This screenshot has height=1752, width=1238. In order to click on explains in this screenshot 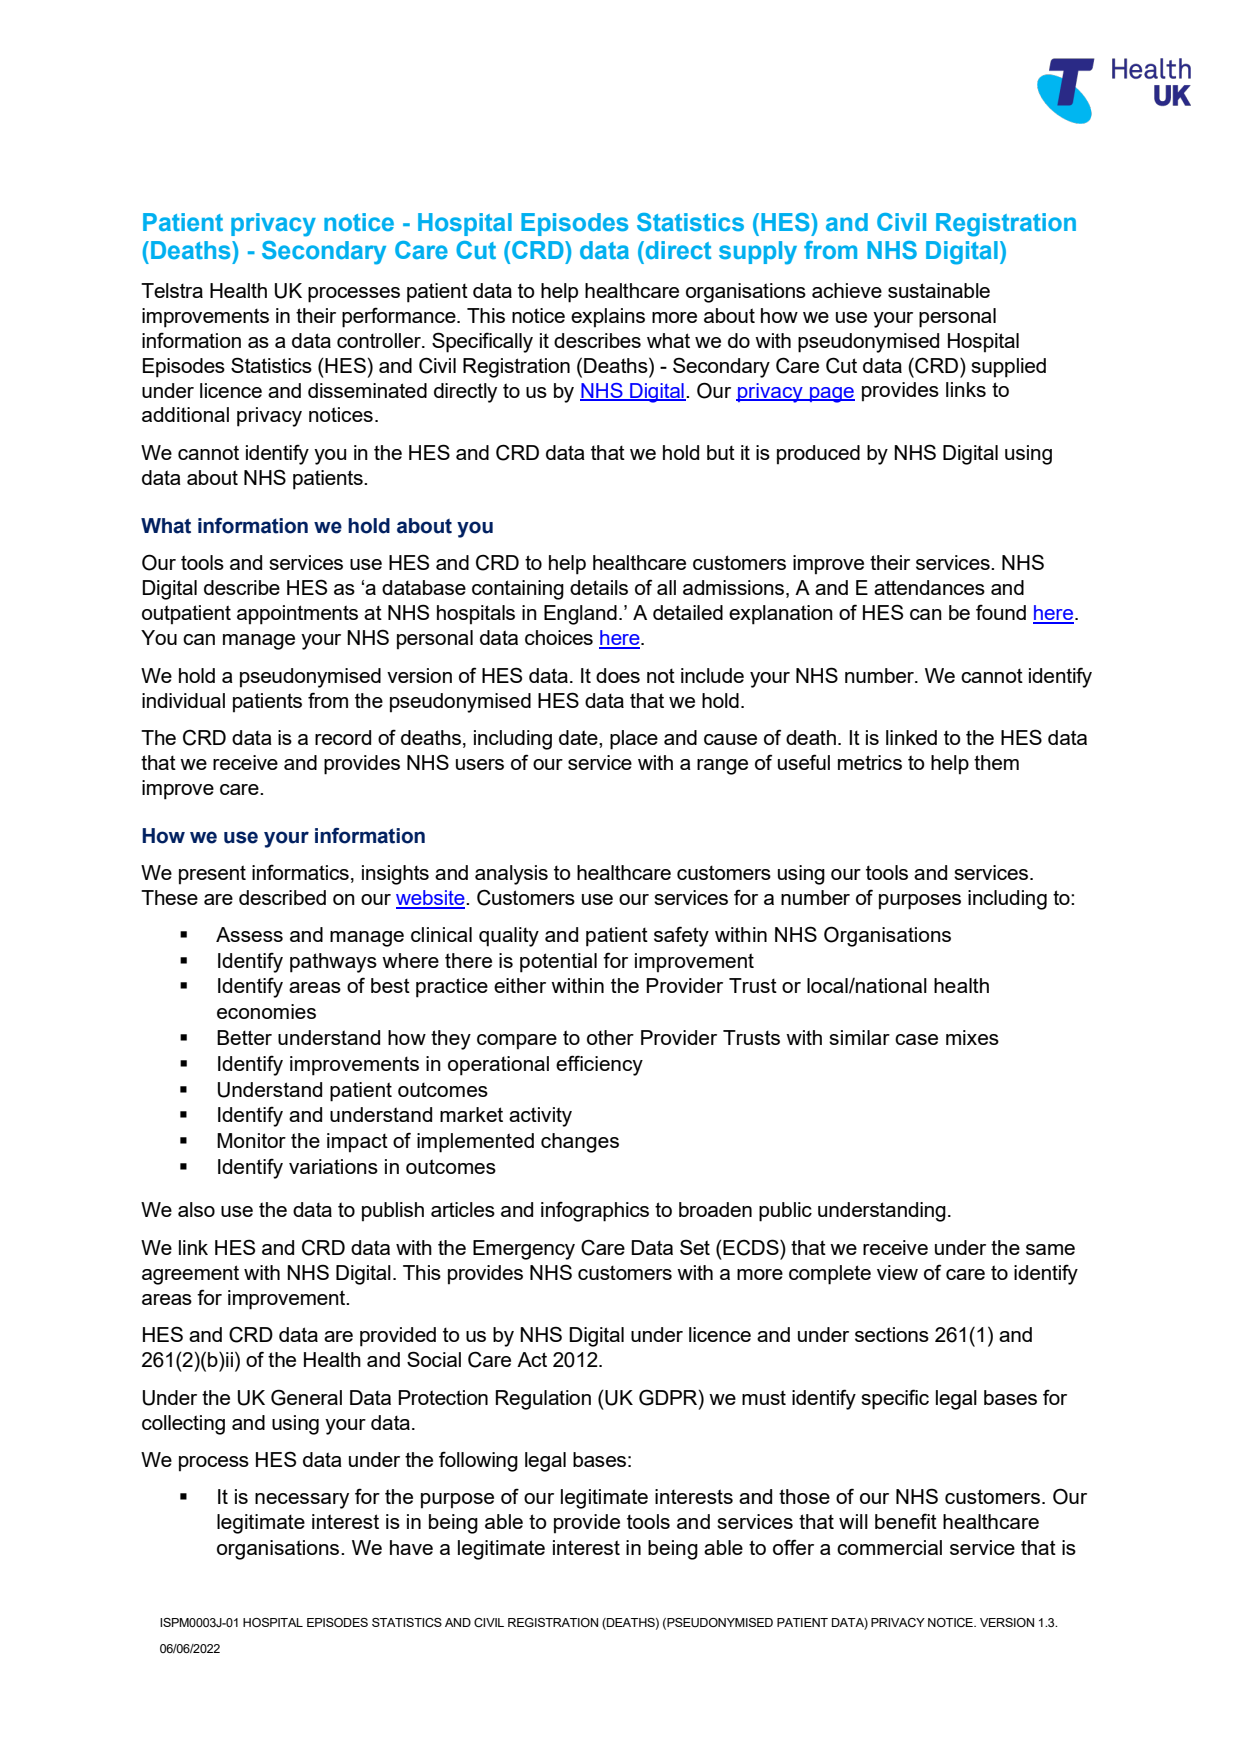, I will do `click(608, 318)`.
